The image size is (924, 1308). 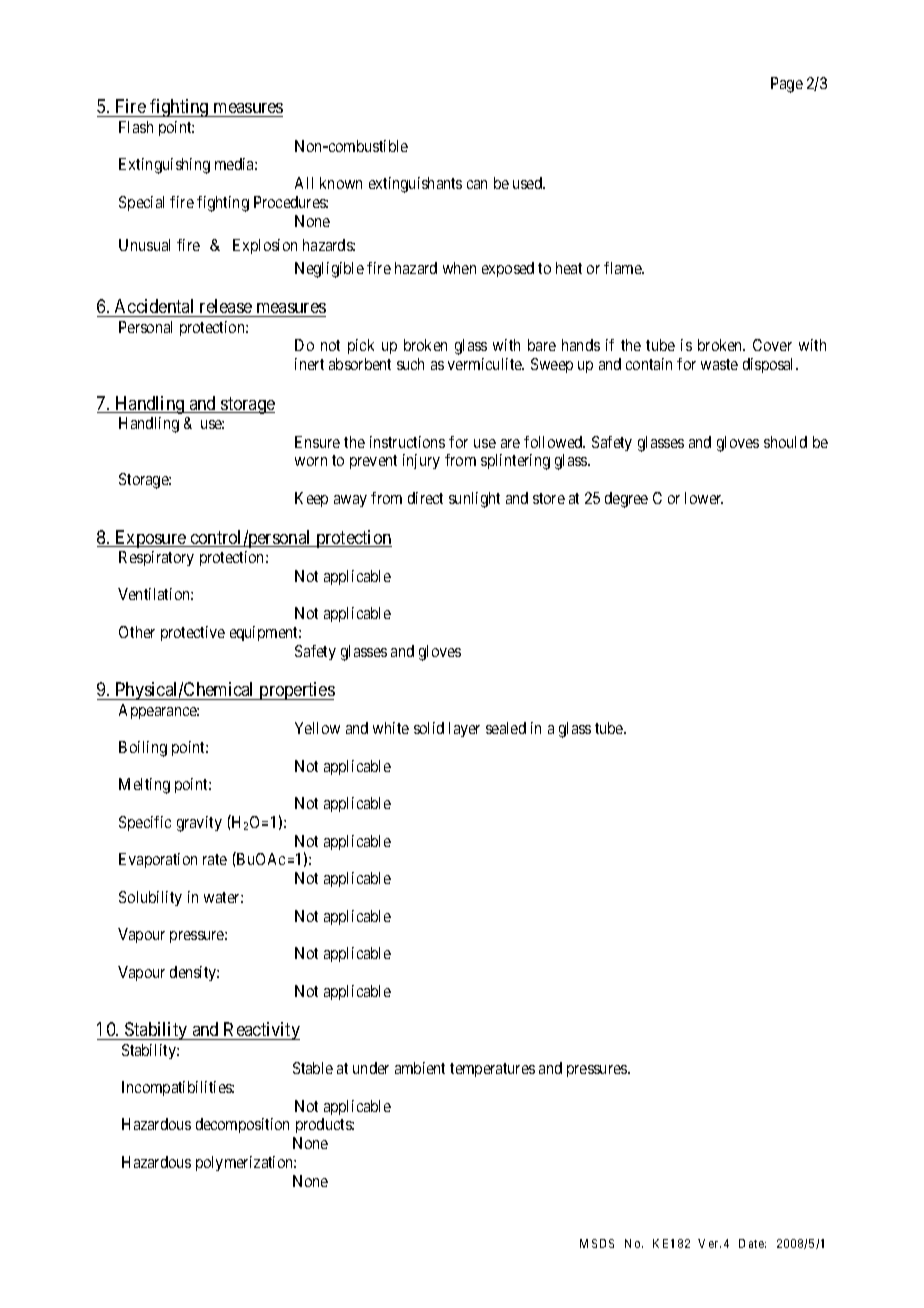 I want to click on ambient, so click(x=420, y=1068).
